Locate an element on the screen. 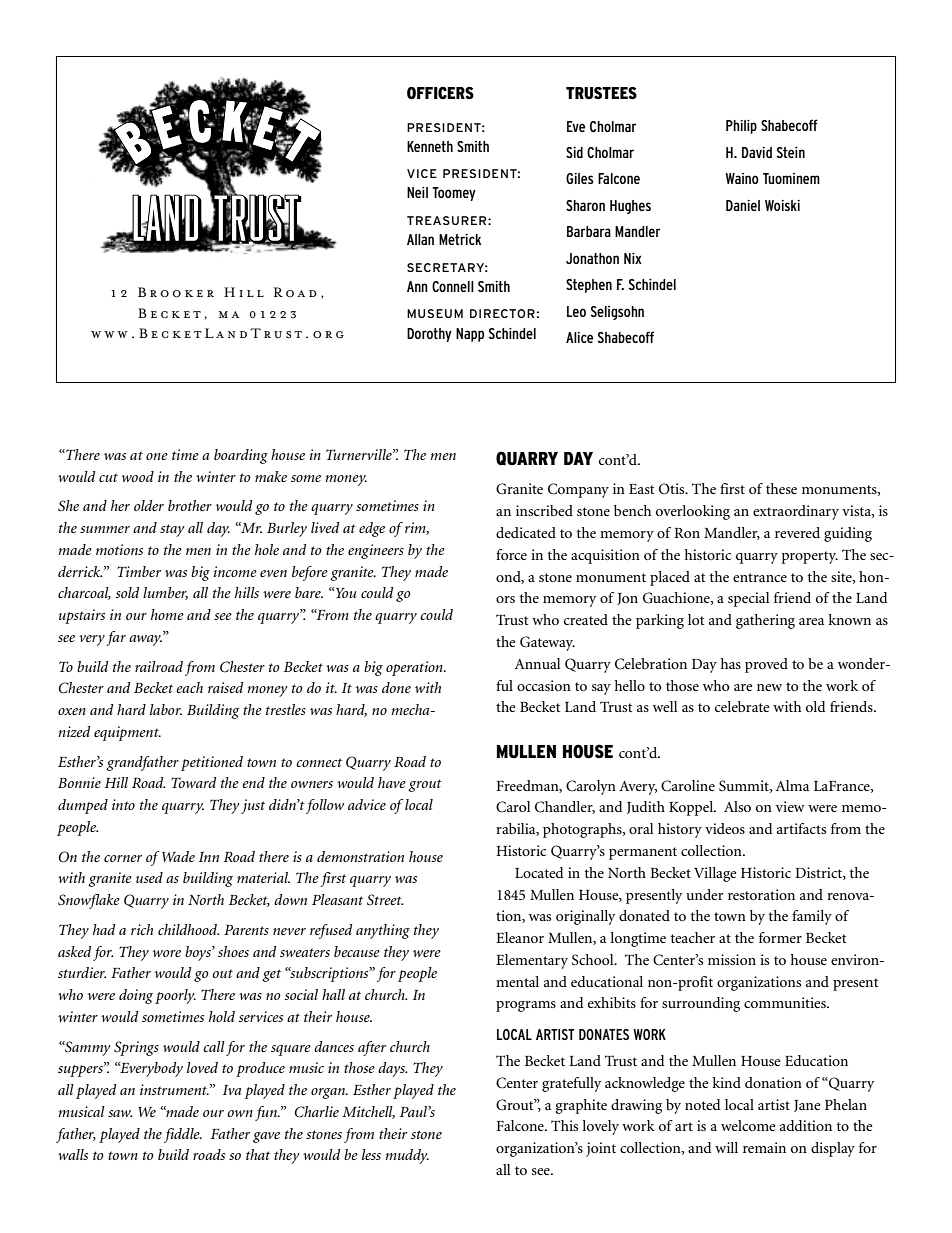 Image resolution: width=952 pixels, height=1233 pixels. home is located at coordinates (167, 614).
